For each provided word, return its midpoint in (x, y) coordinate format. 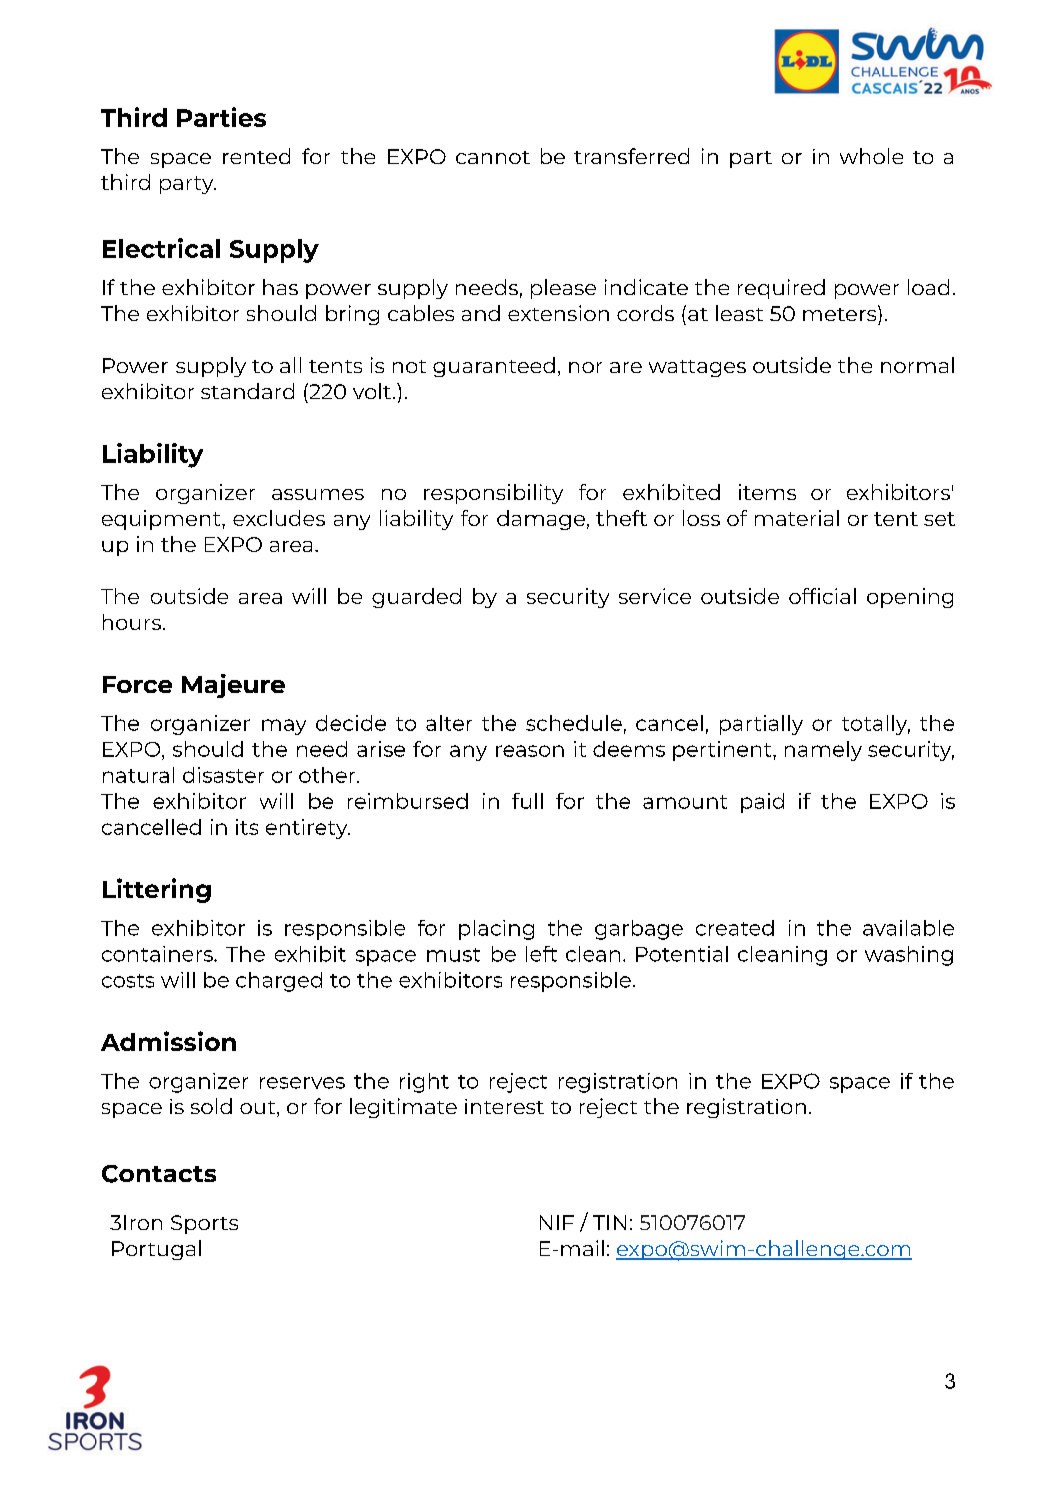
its (247, 827)
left (541, 954)
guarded (416, 598)
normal (917, 365)
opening (910, 598)
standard (247, 391)
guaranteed (494, 367)
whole (871, 156)
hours (132, 622)
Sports (204, 1224)
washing (909, 956)
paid (762, 803)
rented (256, 156)
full (527, 801)
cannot (493, 157)
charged (279, 982)
